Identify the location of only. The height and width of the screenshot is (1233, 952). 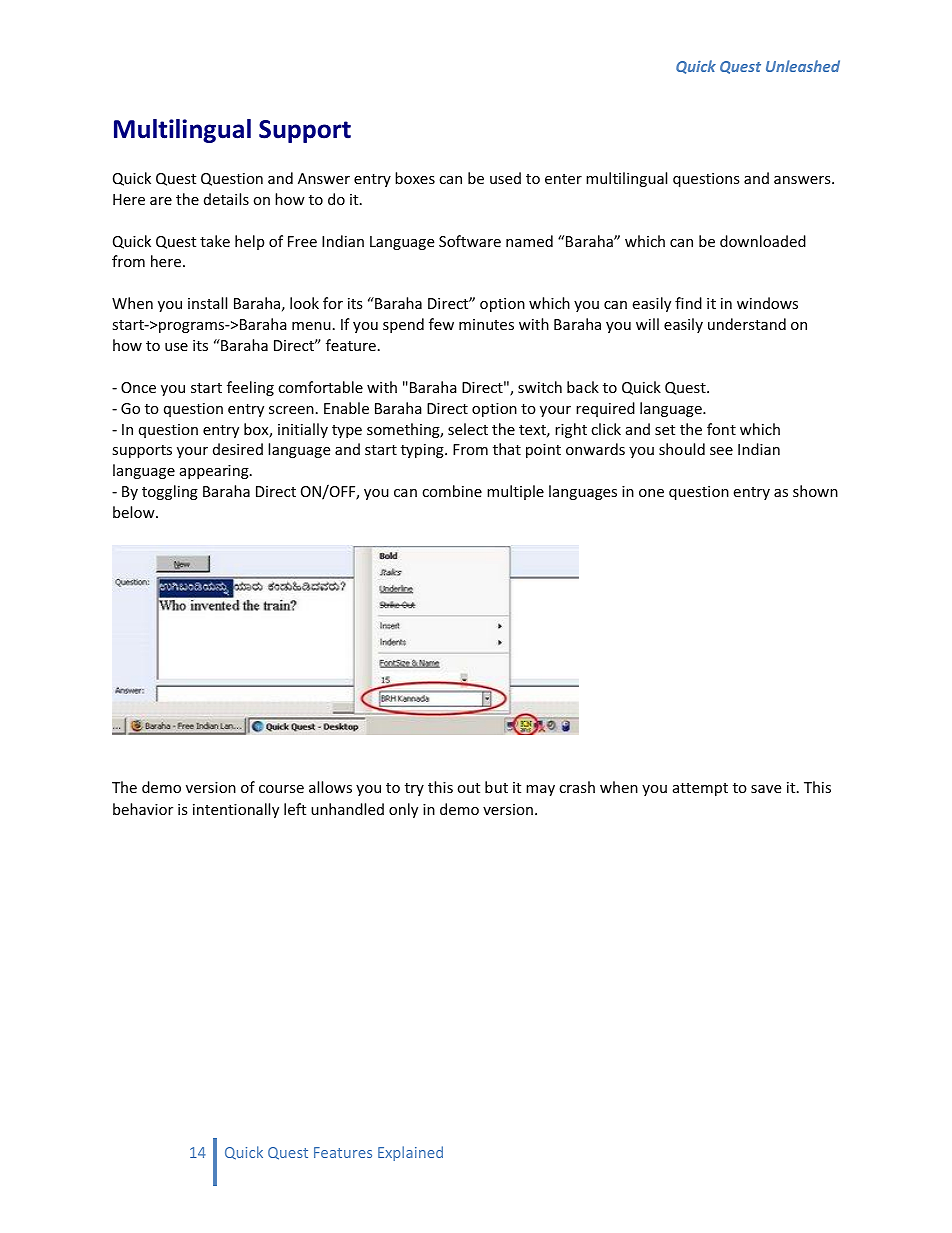
(403, 810).
